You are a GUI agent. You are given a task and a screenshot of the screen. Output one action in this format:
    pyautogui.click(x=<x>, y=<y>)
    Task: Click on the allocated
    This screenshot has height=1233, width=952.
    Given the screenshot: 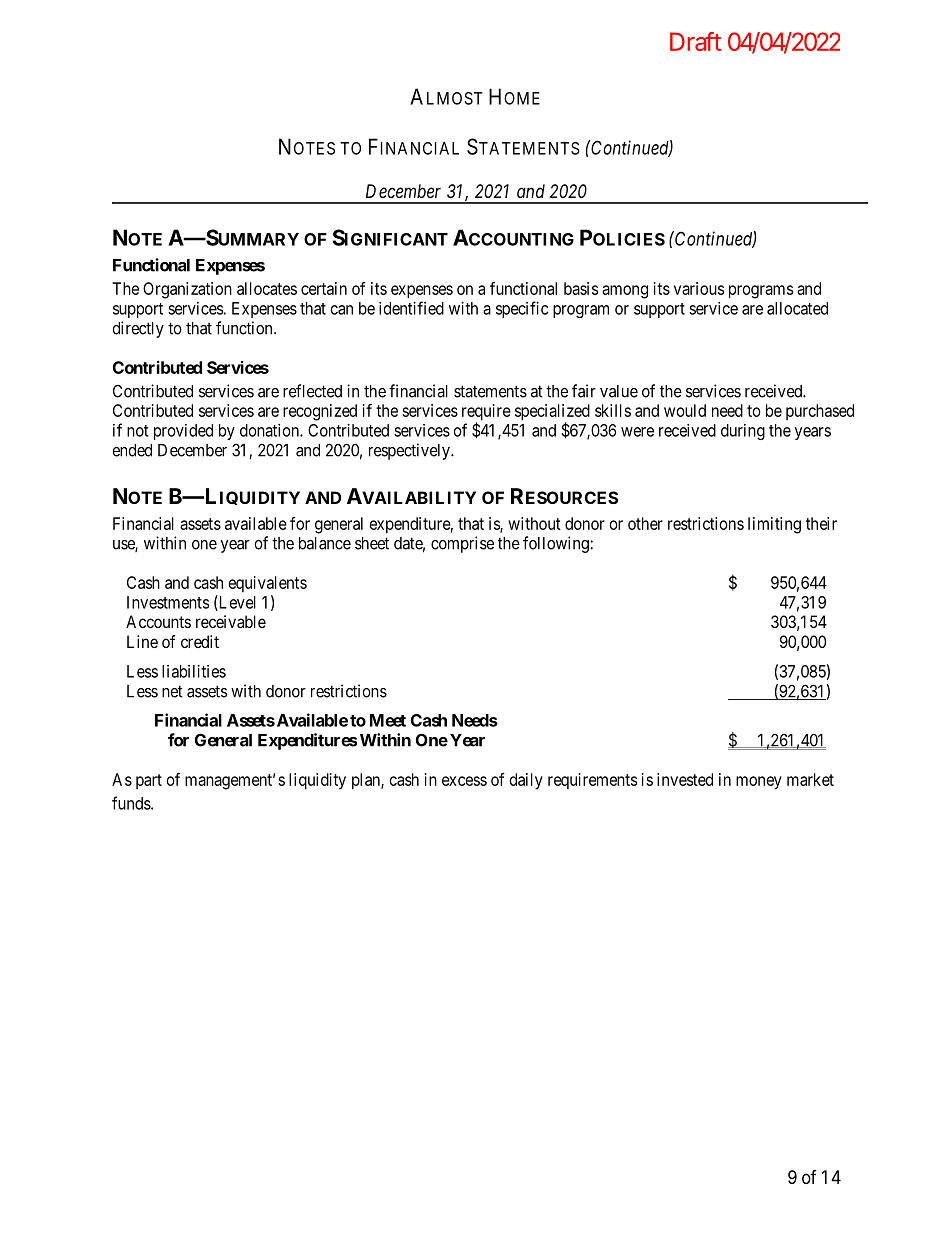 What is the action you would take?
    pyautogui.click(x=797, y=308)
